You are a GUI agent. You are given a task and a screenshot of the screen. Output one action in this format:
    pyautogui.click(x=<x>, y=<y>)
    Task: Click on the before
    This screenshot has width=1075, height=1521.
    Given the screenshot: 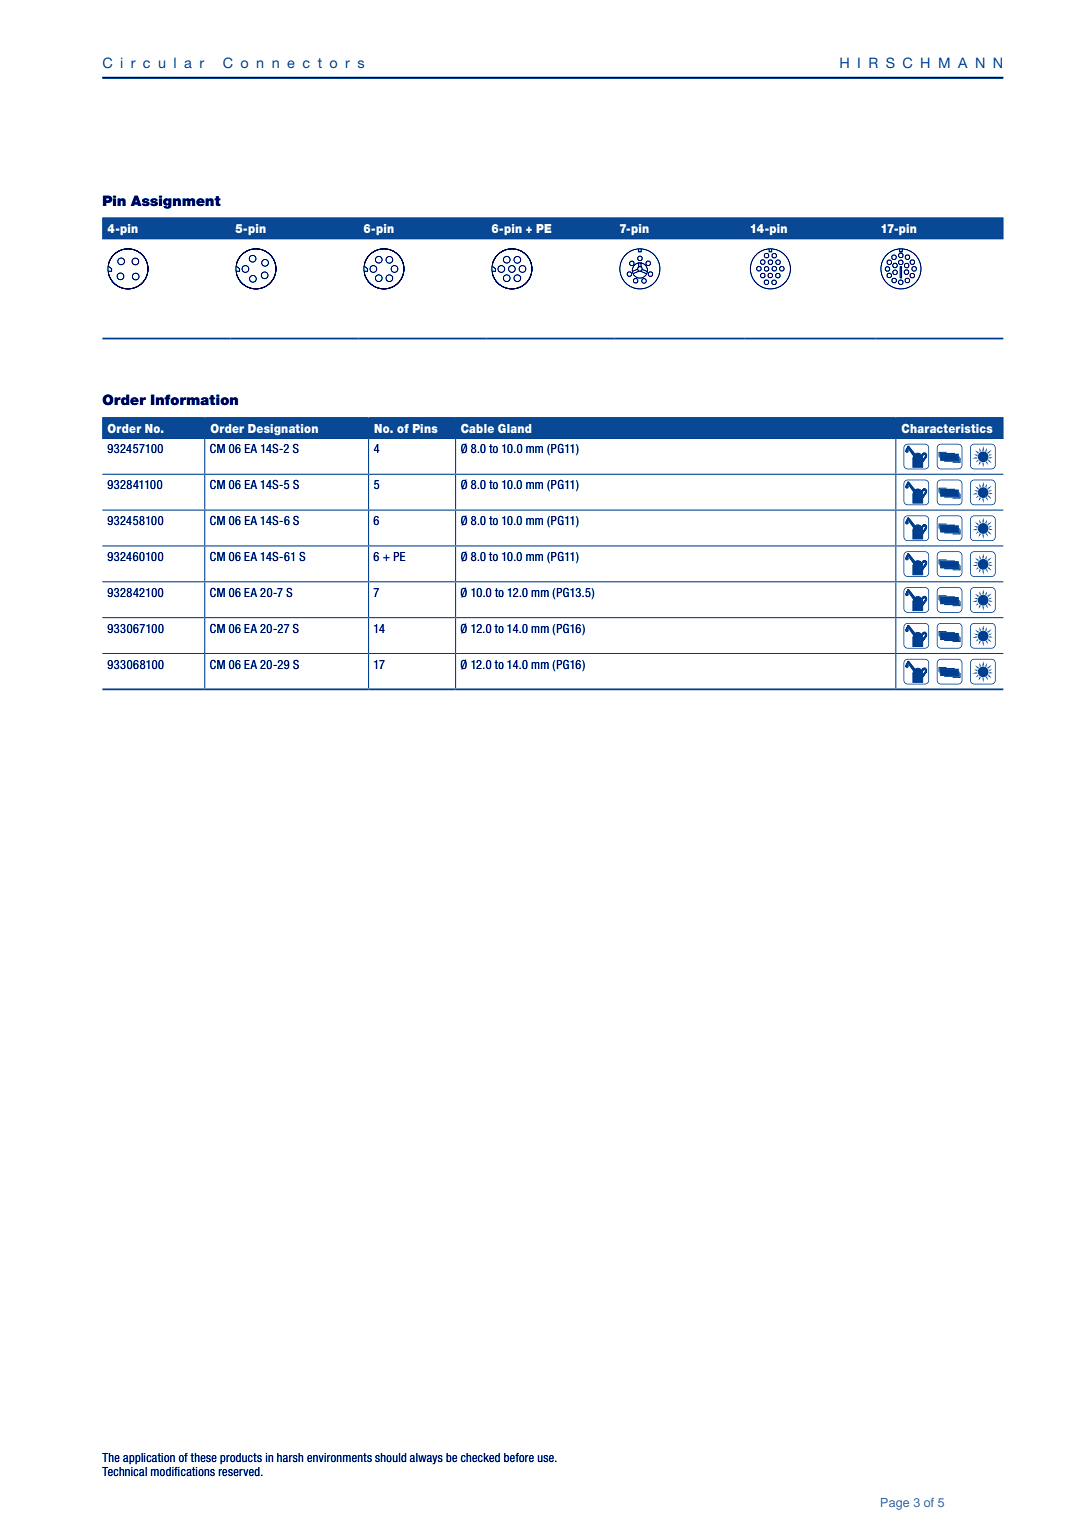 What is the action you would take?
    pyautogui.click(x=519, y=1457)
